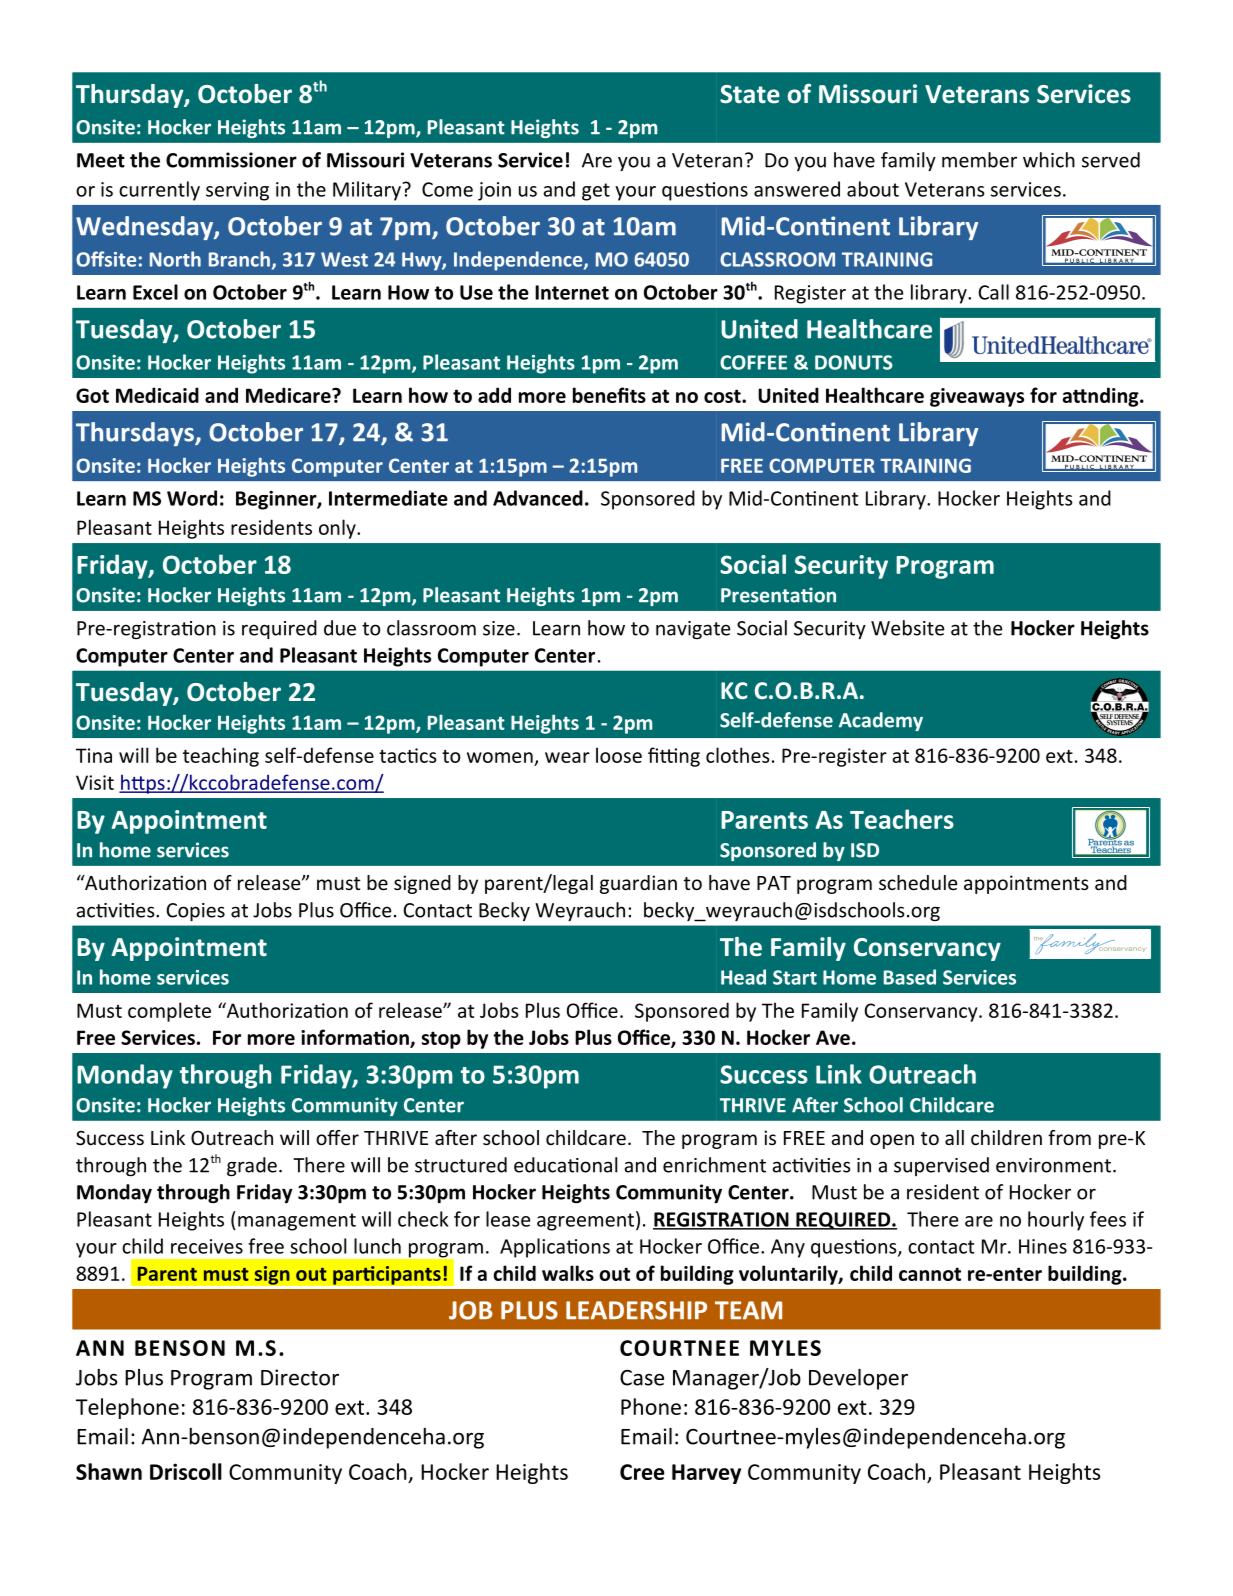 The width and height of the image is (1233, 1596). I want to click on Based, so click(910, 977).
